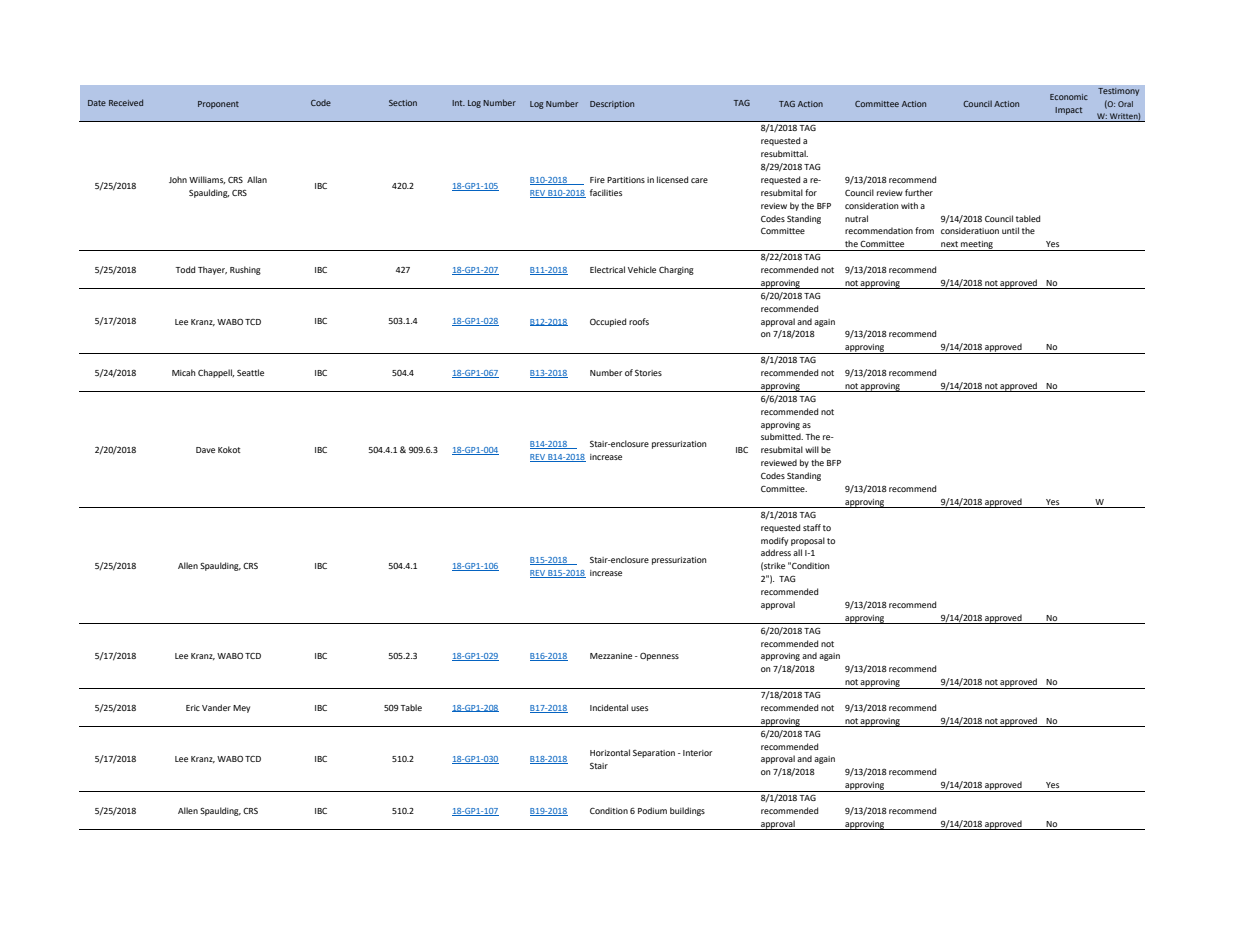 This page has height=952, width=1233. I want to click on Podium, so click(652, 810).
